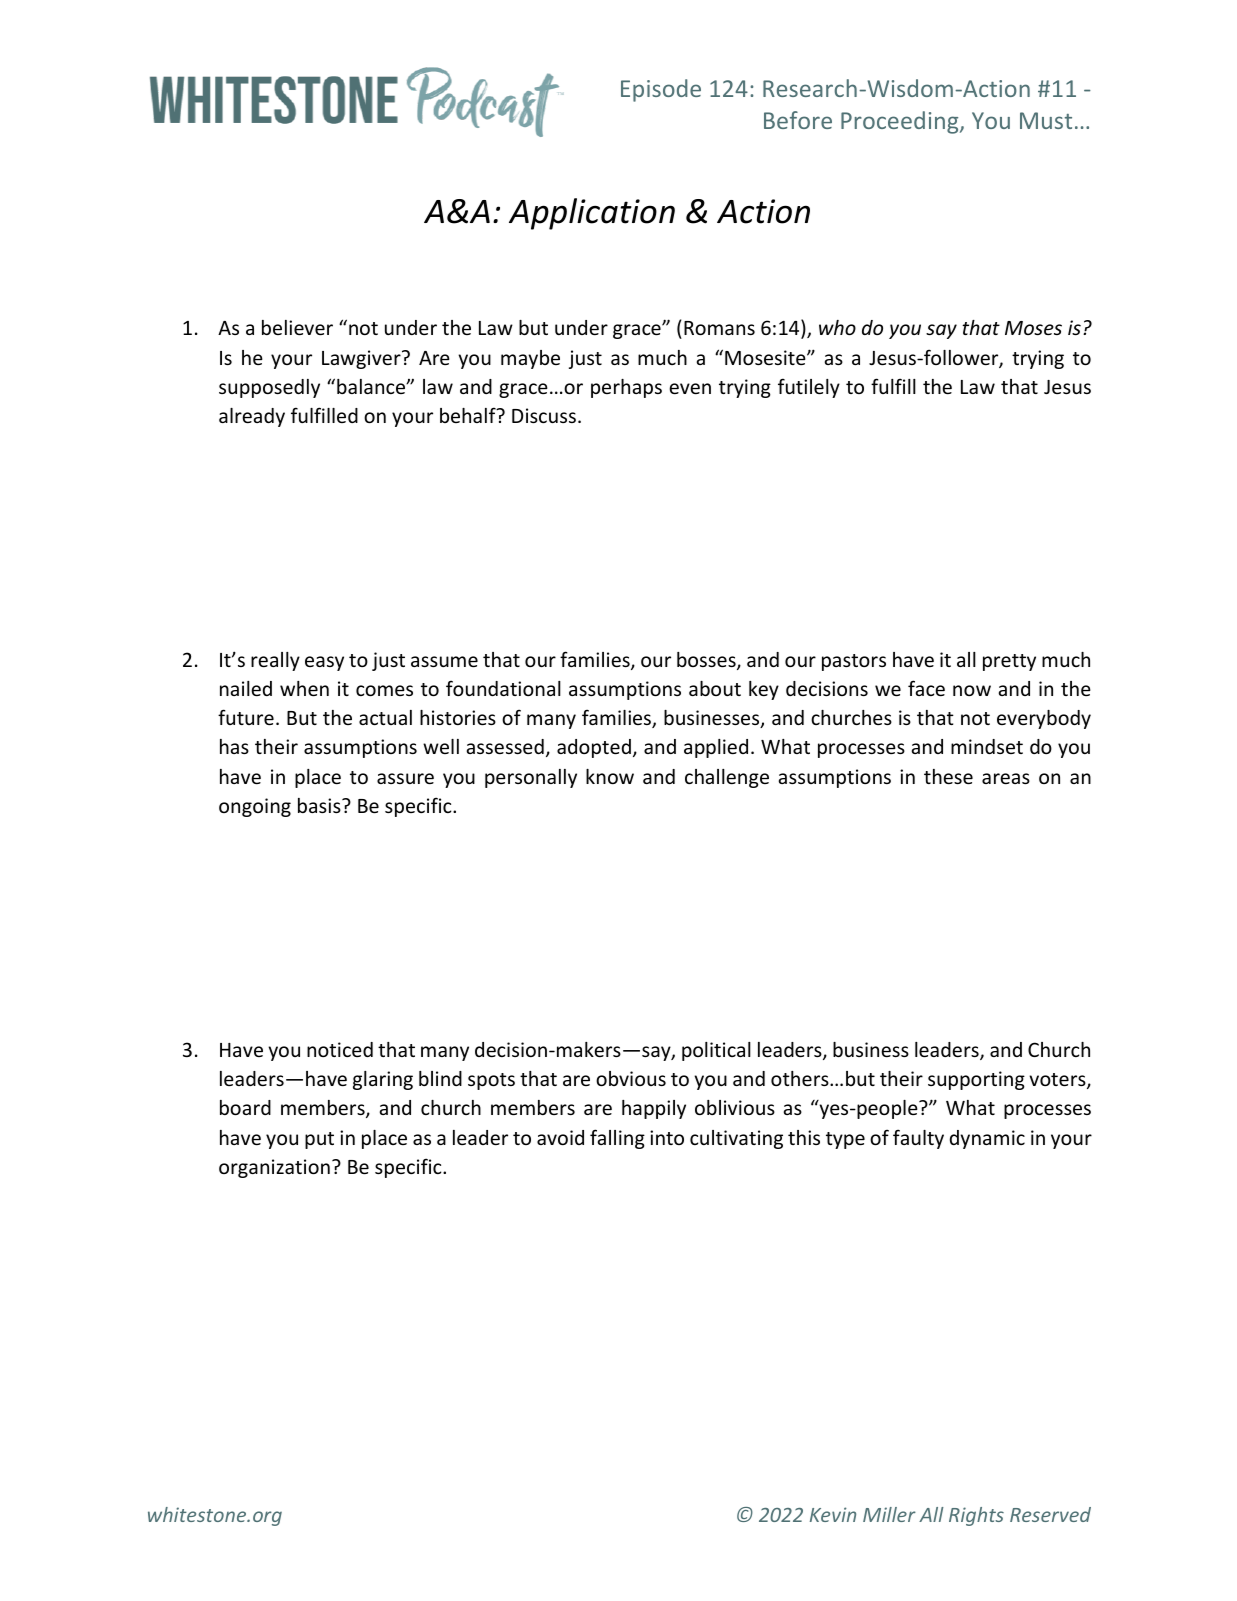  Describe the element at coordinates (297, 327) in the screenshot. I see `believer` at that location.
